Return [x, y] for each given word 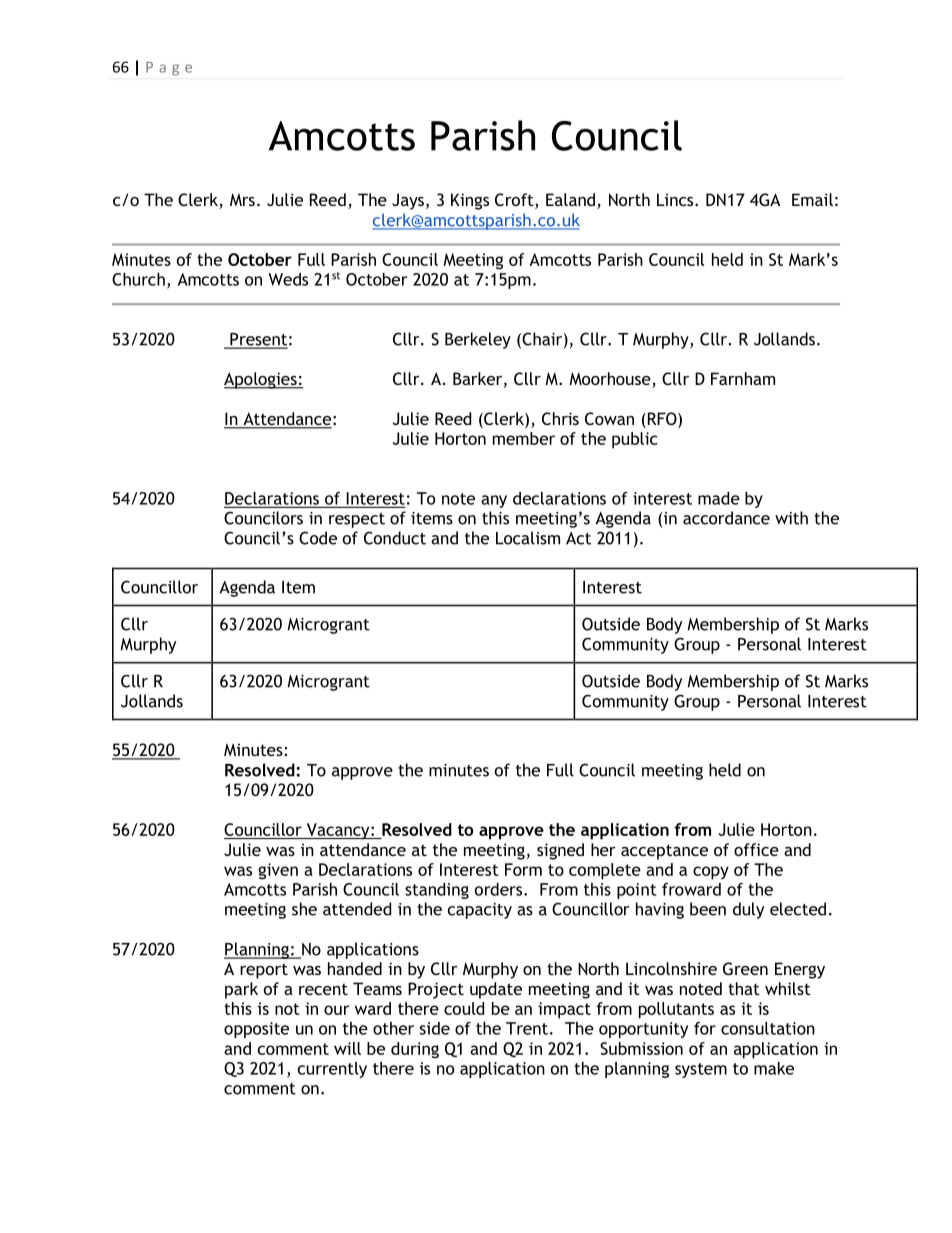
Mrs [242, 199]
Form [523, 869]
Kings [470, 201]
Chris [560, 418]
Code [318, 538]
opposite [256, 1030]
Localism [528, 538]
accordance [726, 518]
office [756, 849]
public [634, 440]
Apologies [261, 380]
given [278, 871]
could [464, 1008]
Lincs [676, 199]
